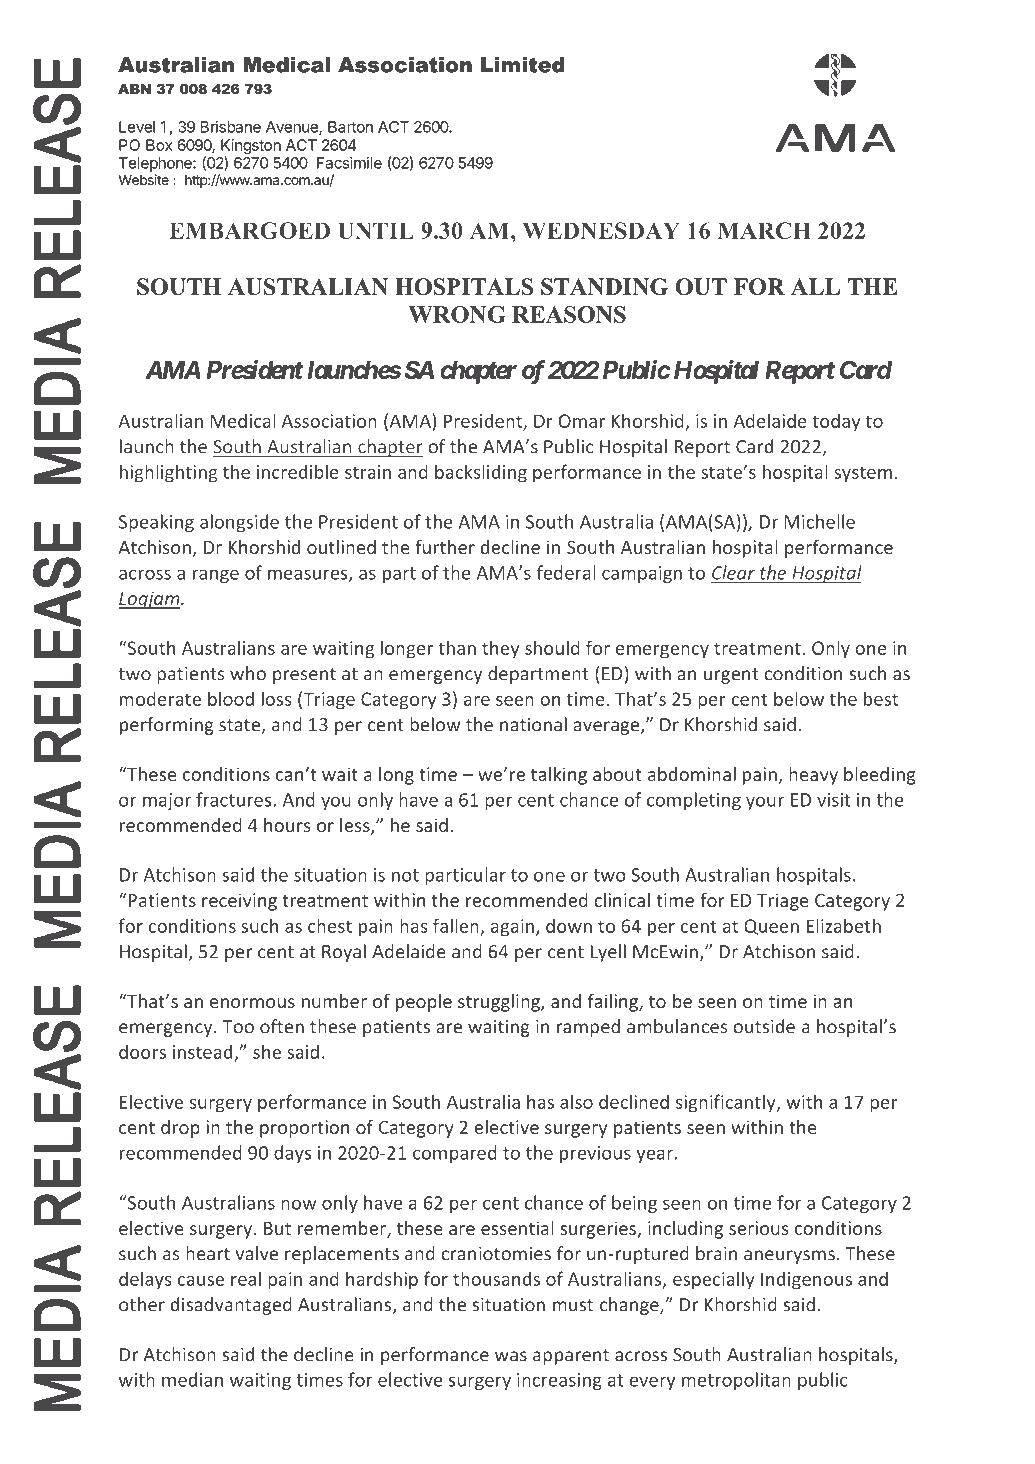  Describe the element at coordinates (457, 314) in the page. I see `WRONG` at that location.
